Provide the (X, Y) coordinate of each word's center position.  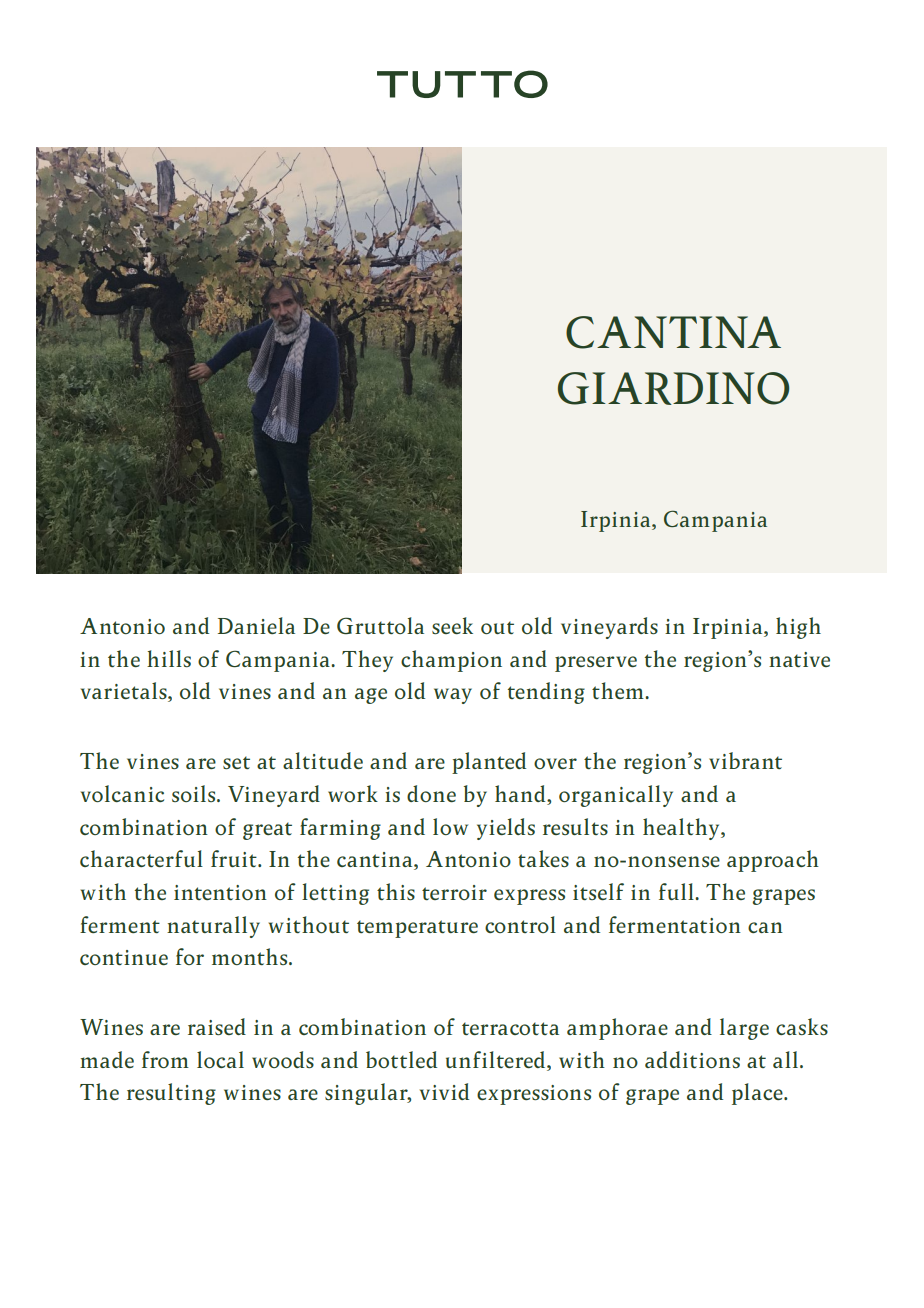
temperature (417, 929)
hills (169, 658)
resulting (171, 1094)
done (431, 793)
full (677, 891)
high (798, 628)
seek (452, 625)
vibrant (745, 760)
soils (195, 793)
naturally (213, 927)
